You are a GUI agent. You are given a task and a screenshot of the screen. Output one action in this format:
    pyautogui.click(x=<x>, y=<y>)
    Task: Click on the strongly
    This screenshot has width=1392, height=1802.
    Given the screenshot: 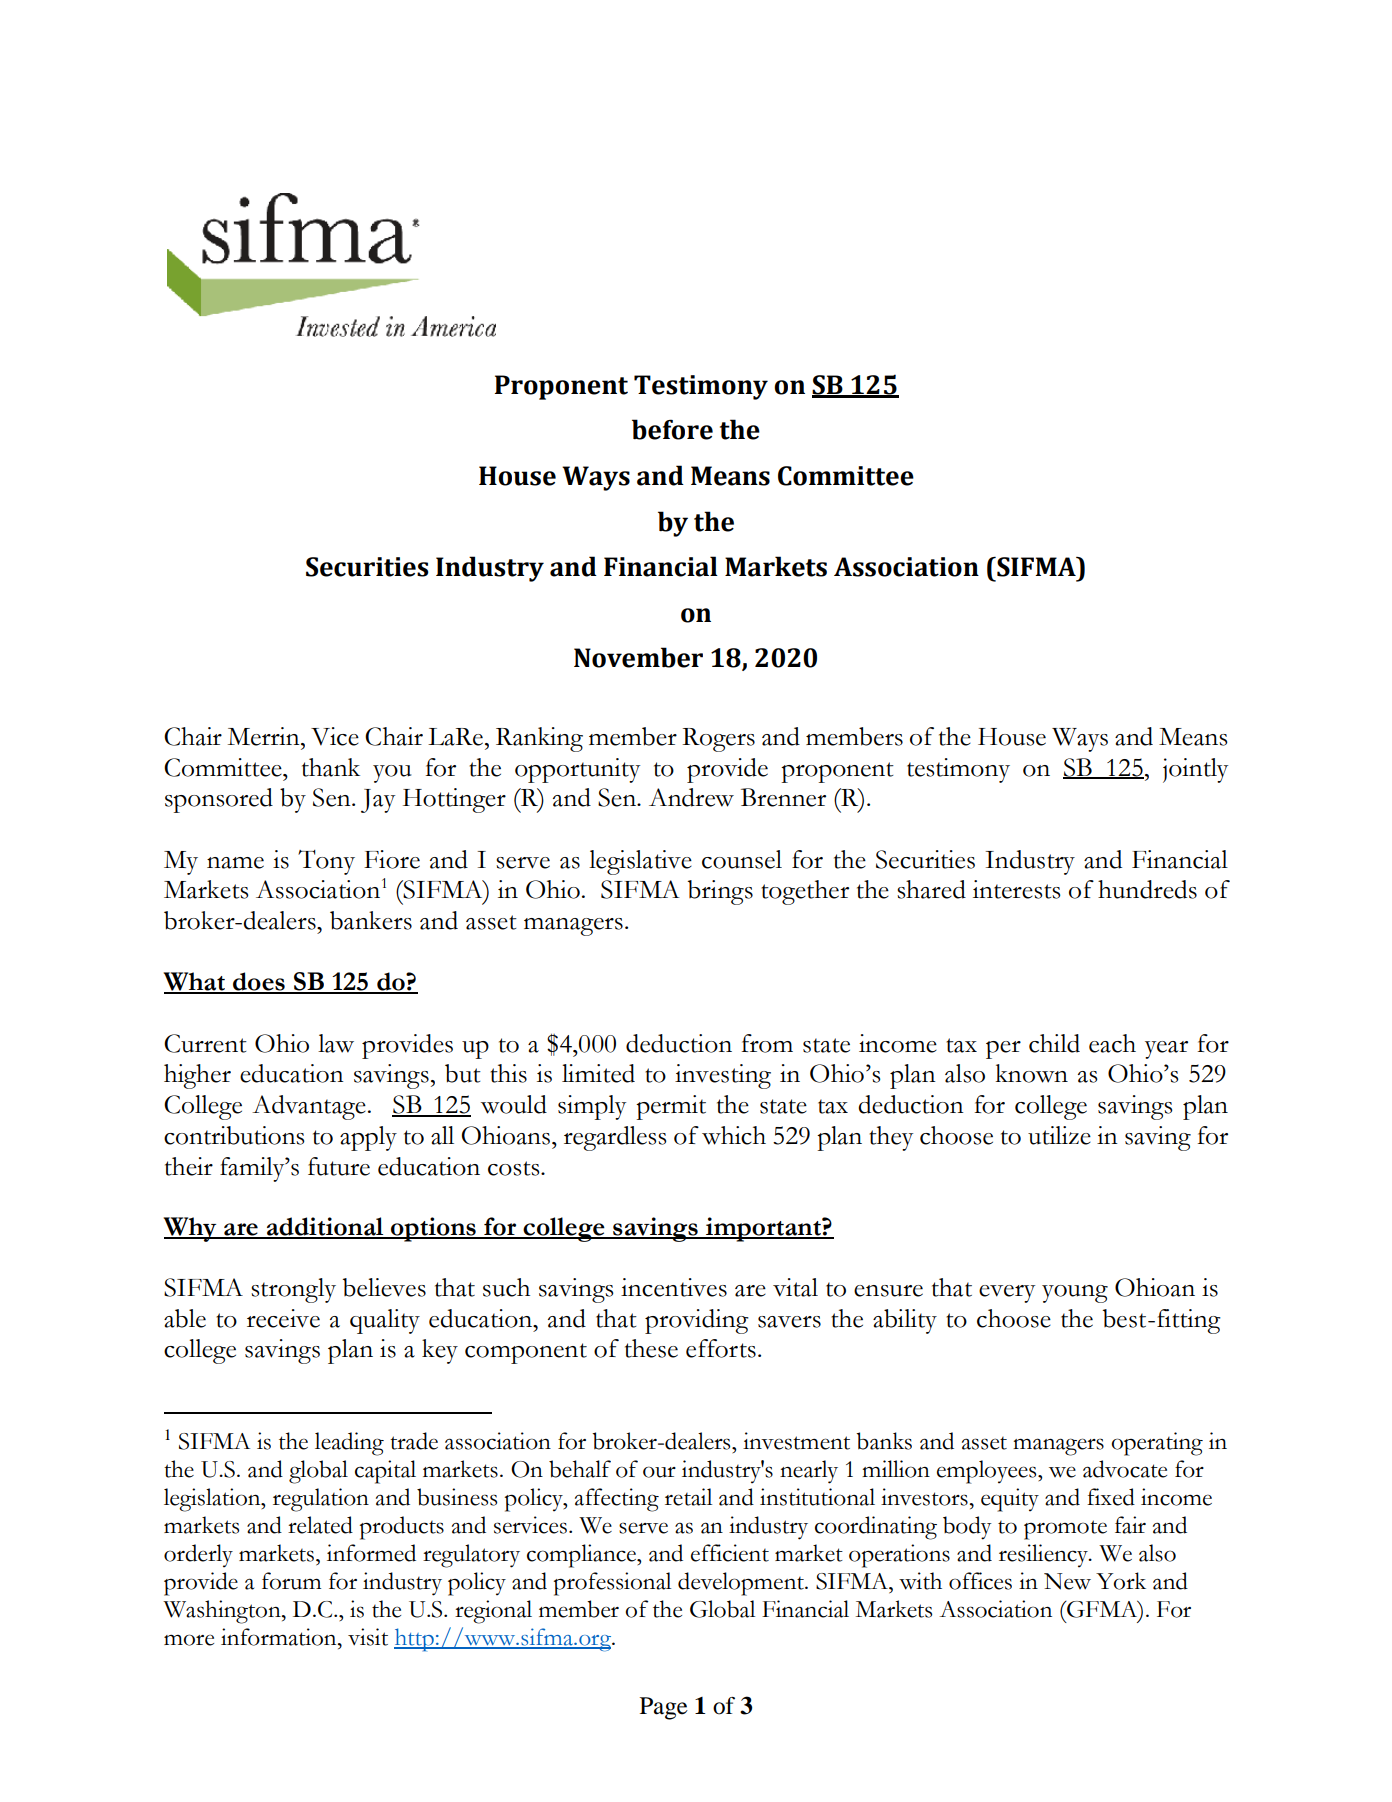 What is the action you would take?
    pyautogui.click(x=293, y=1290)
